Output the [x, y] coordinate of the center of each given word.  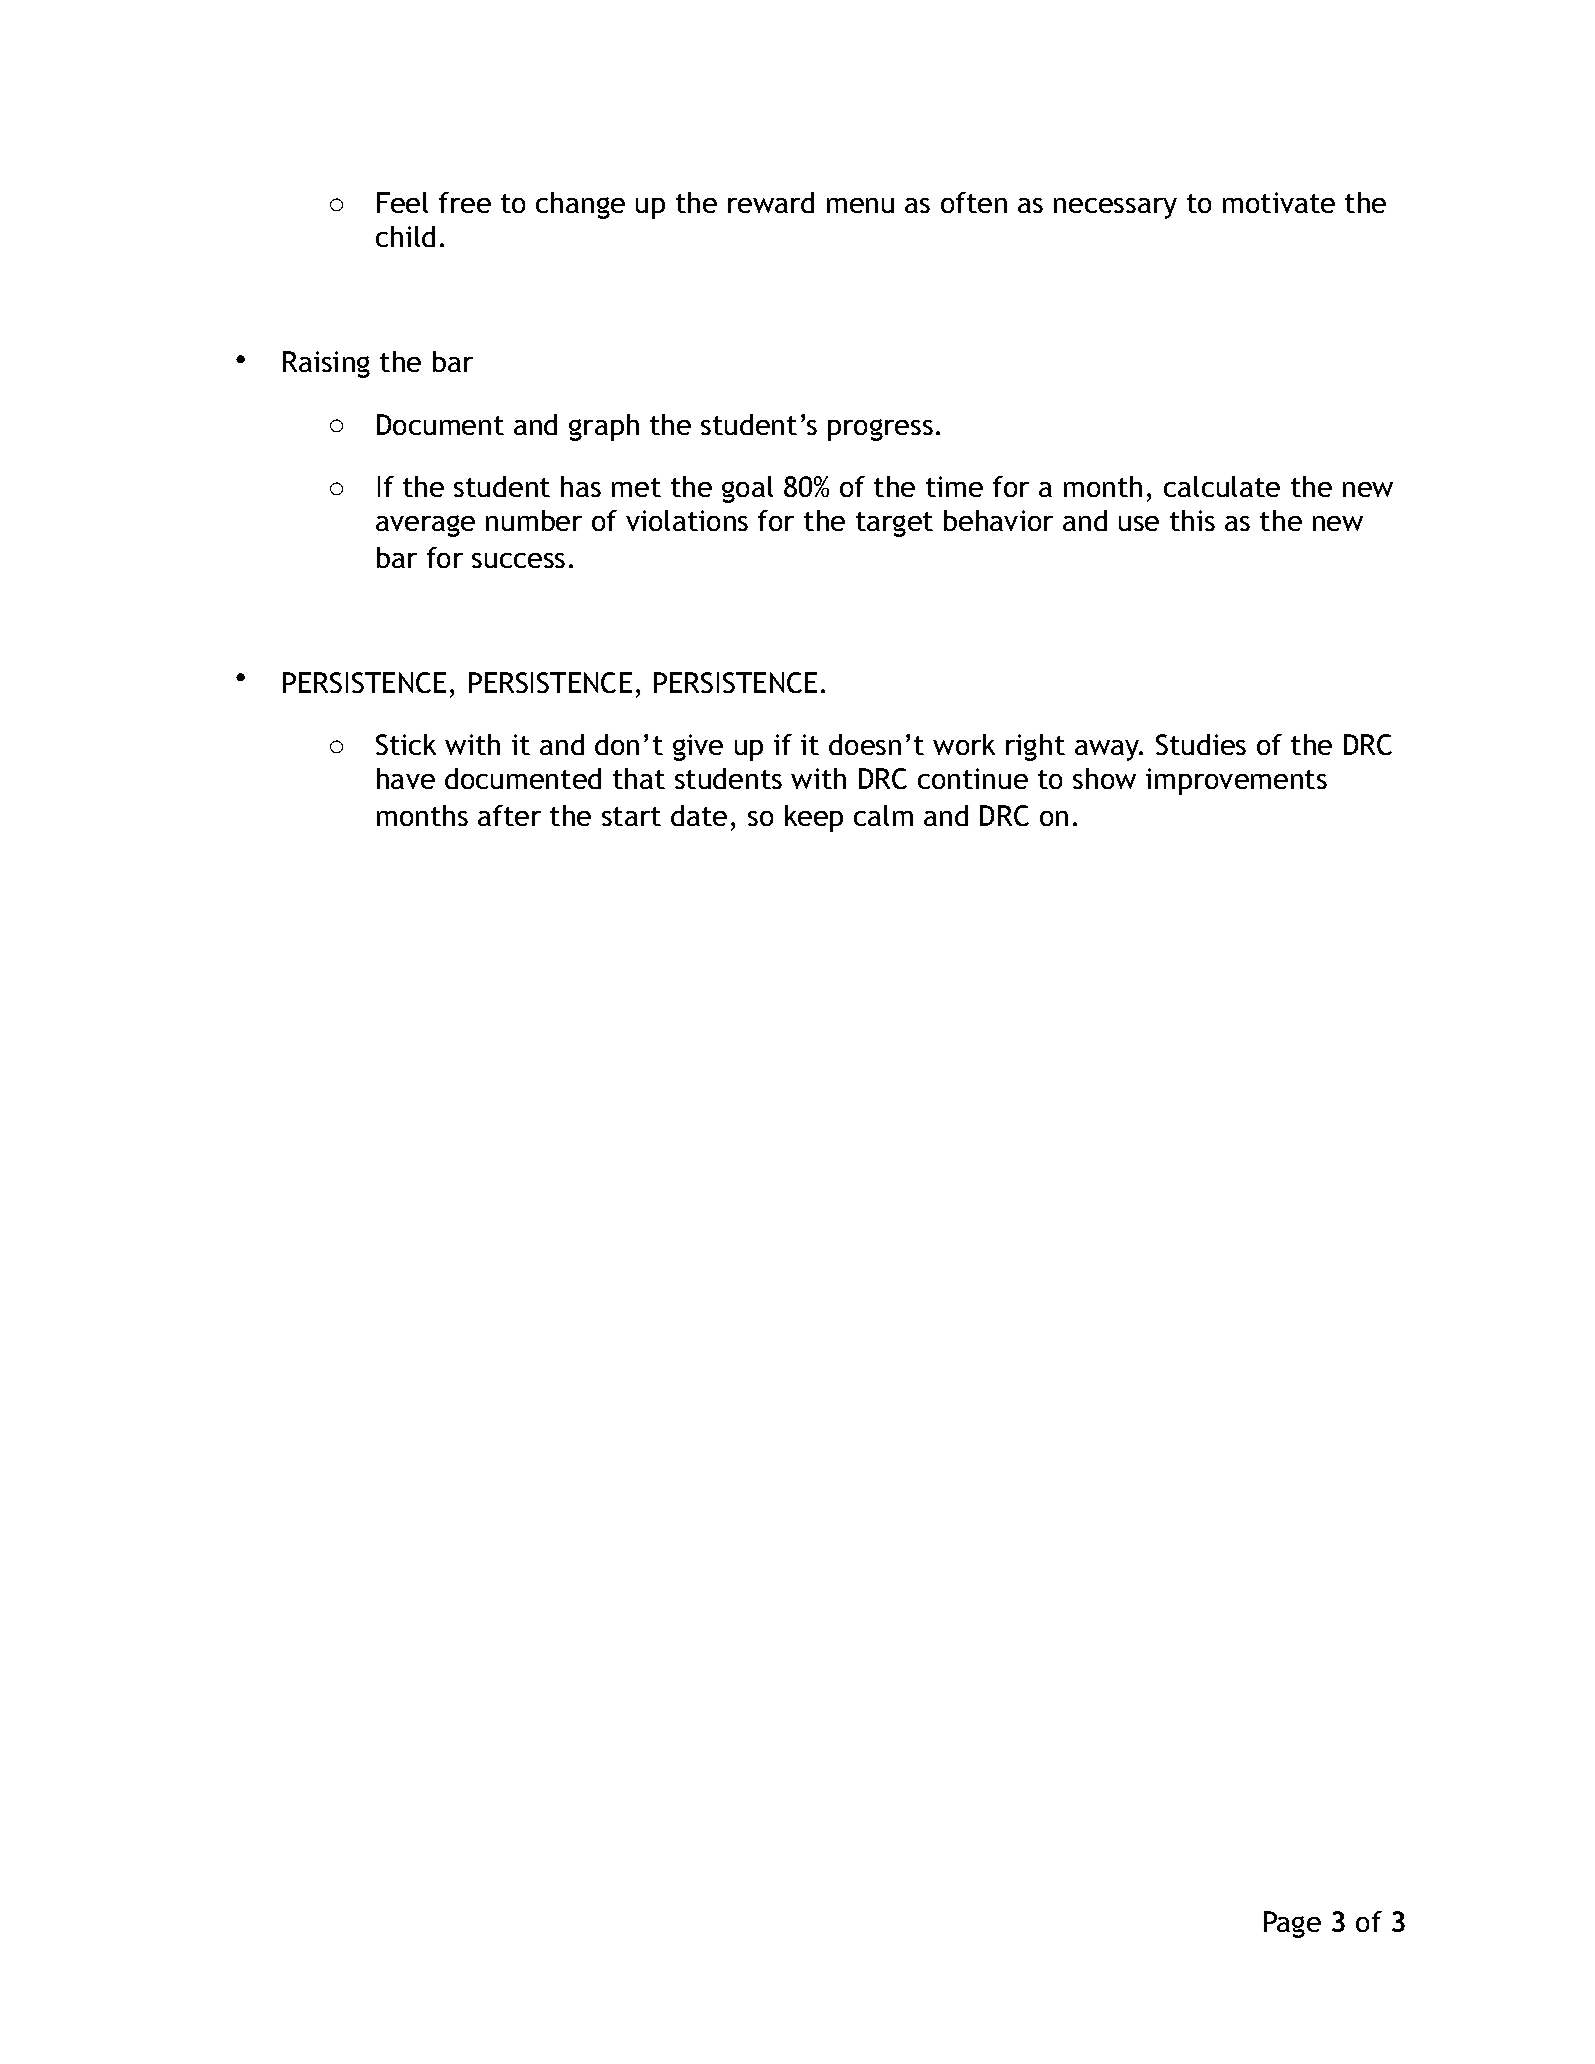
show [1104, 778]
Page [1292, 1924]
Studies [1201, 744]
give [698, 747]
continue [973, 778]
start [631, 816]
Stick [406, 744]
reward [771, 202]
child [405, 236]
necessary [1115, 208]
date [699, 815]
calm [883, 815]
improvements [1236, 781]
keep [814, 818]
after [509, 815]
